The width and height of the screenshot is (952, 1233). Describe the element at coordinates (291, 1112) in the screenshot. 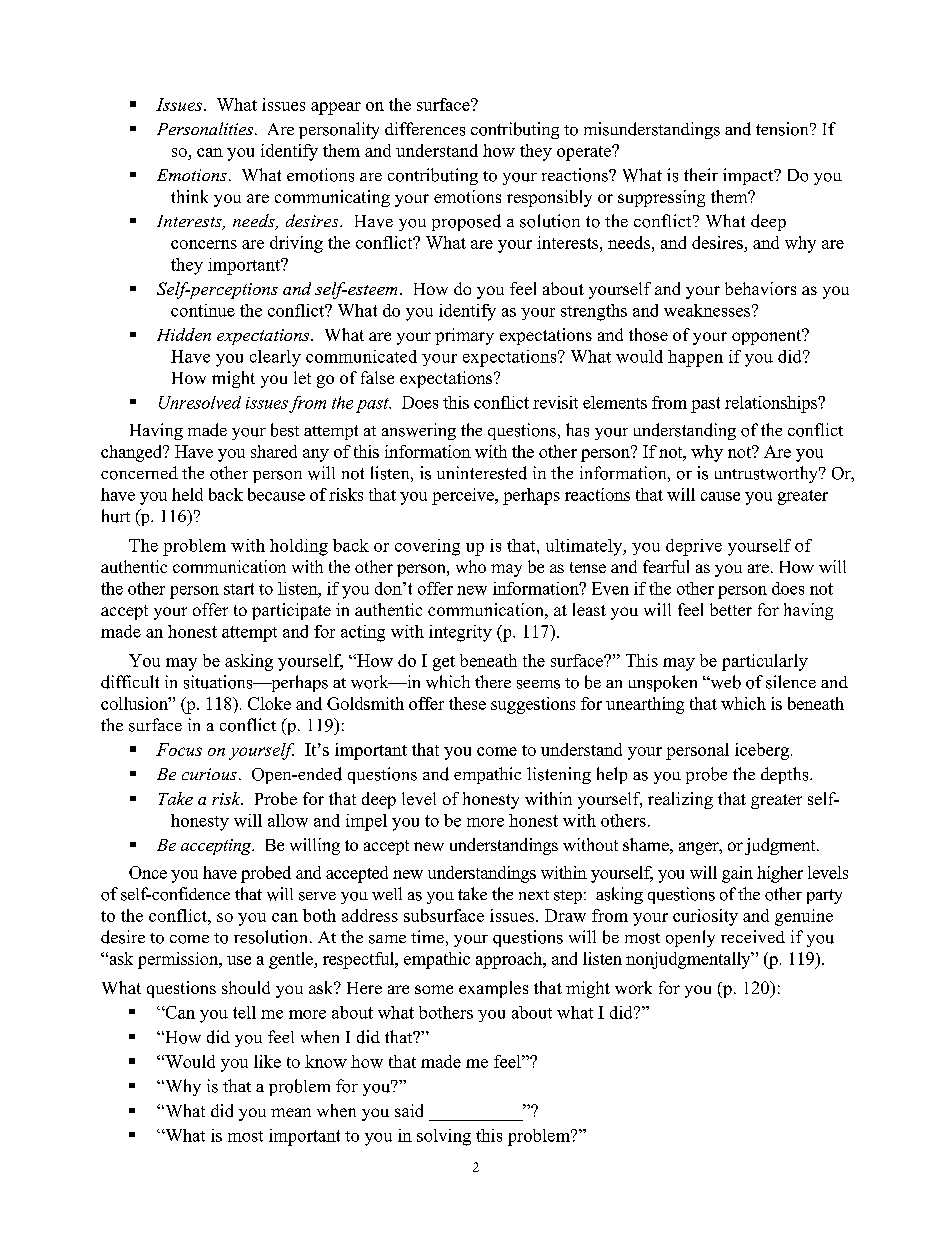

I see `mean` at that location.
